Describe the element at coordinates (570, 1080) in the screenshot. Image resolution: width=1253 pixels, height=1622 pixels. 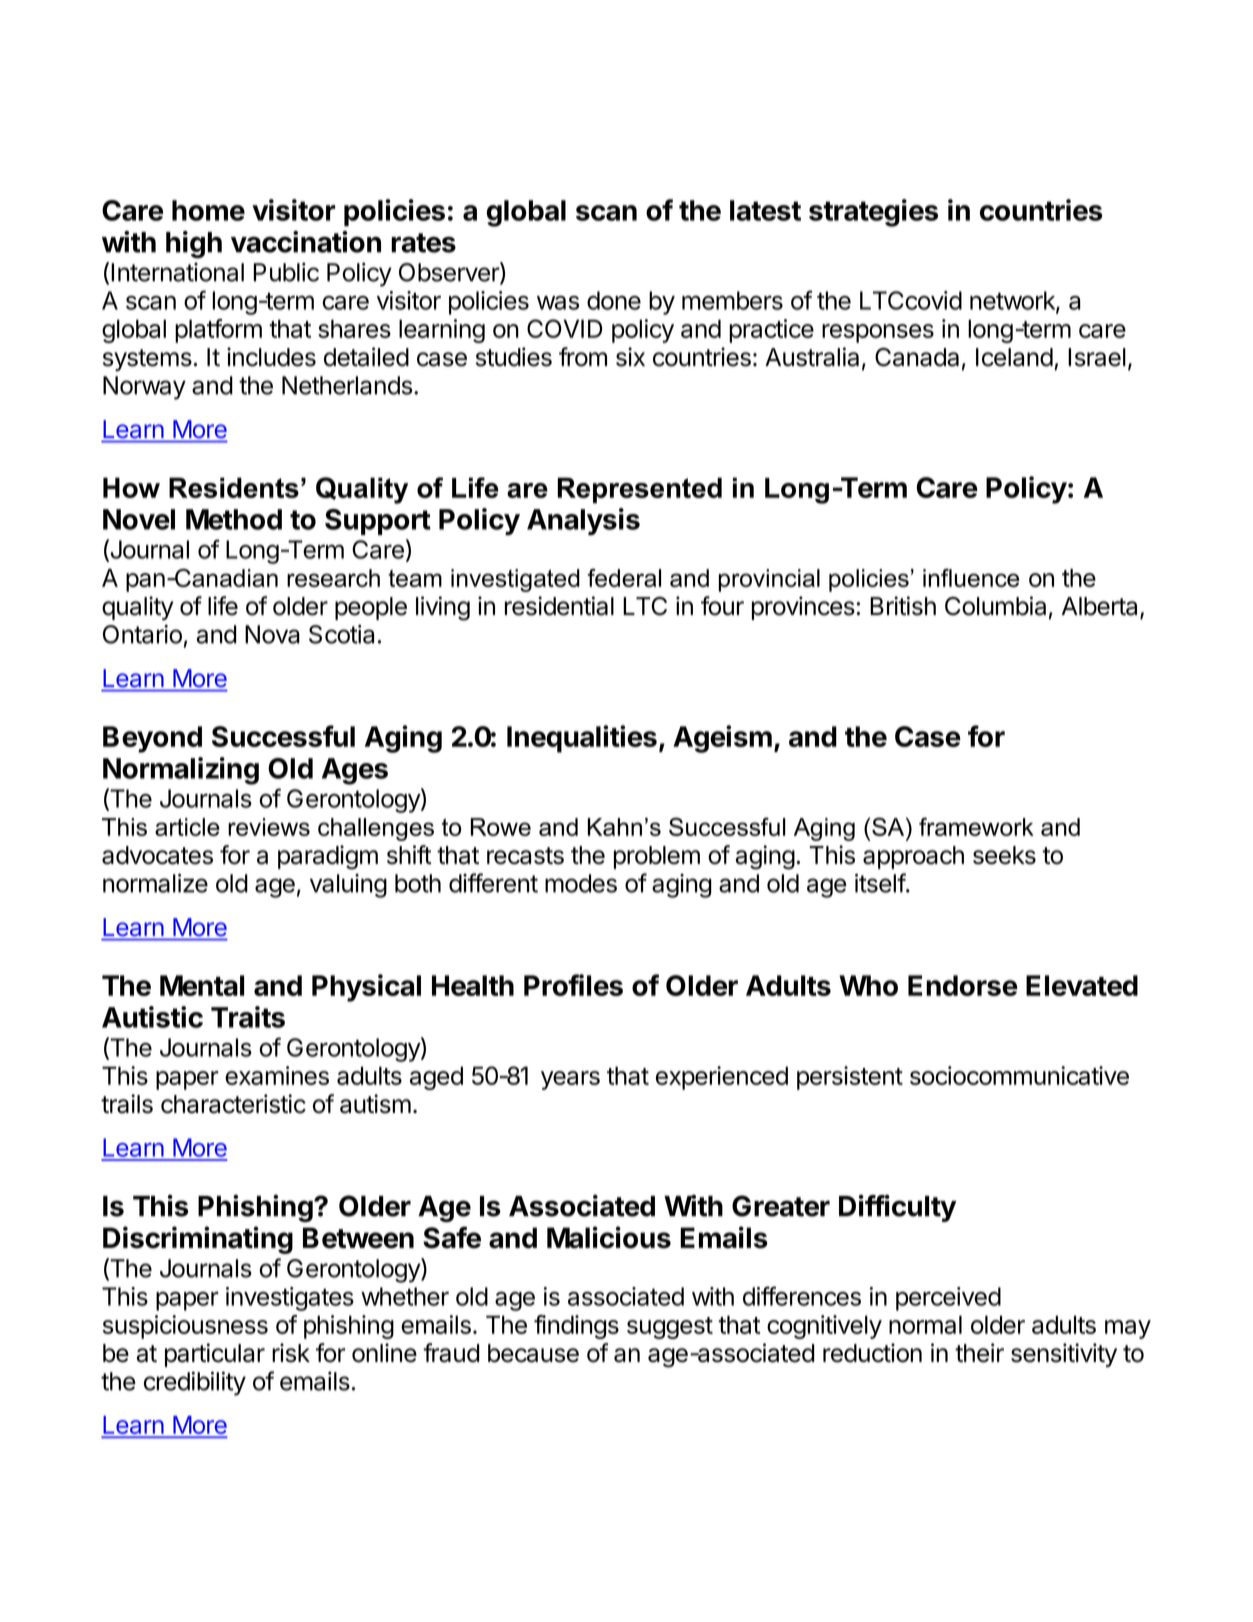
I see `years` at that location.
